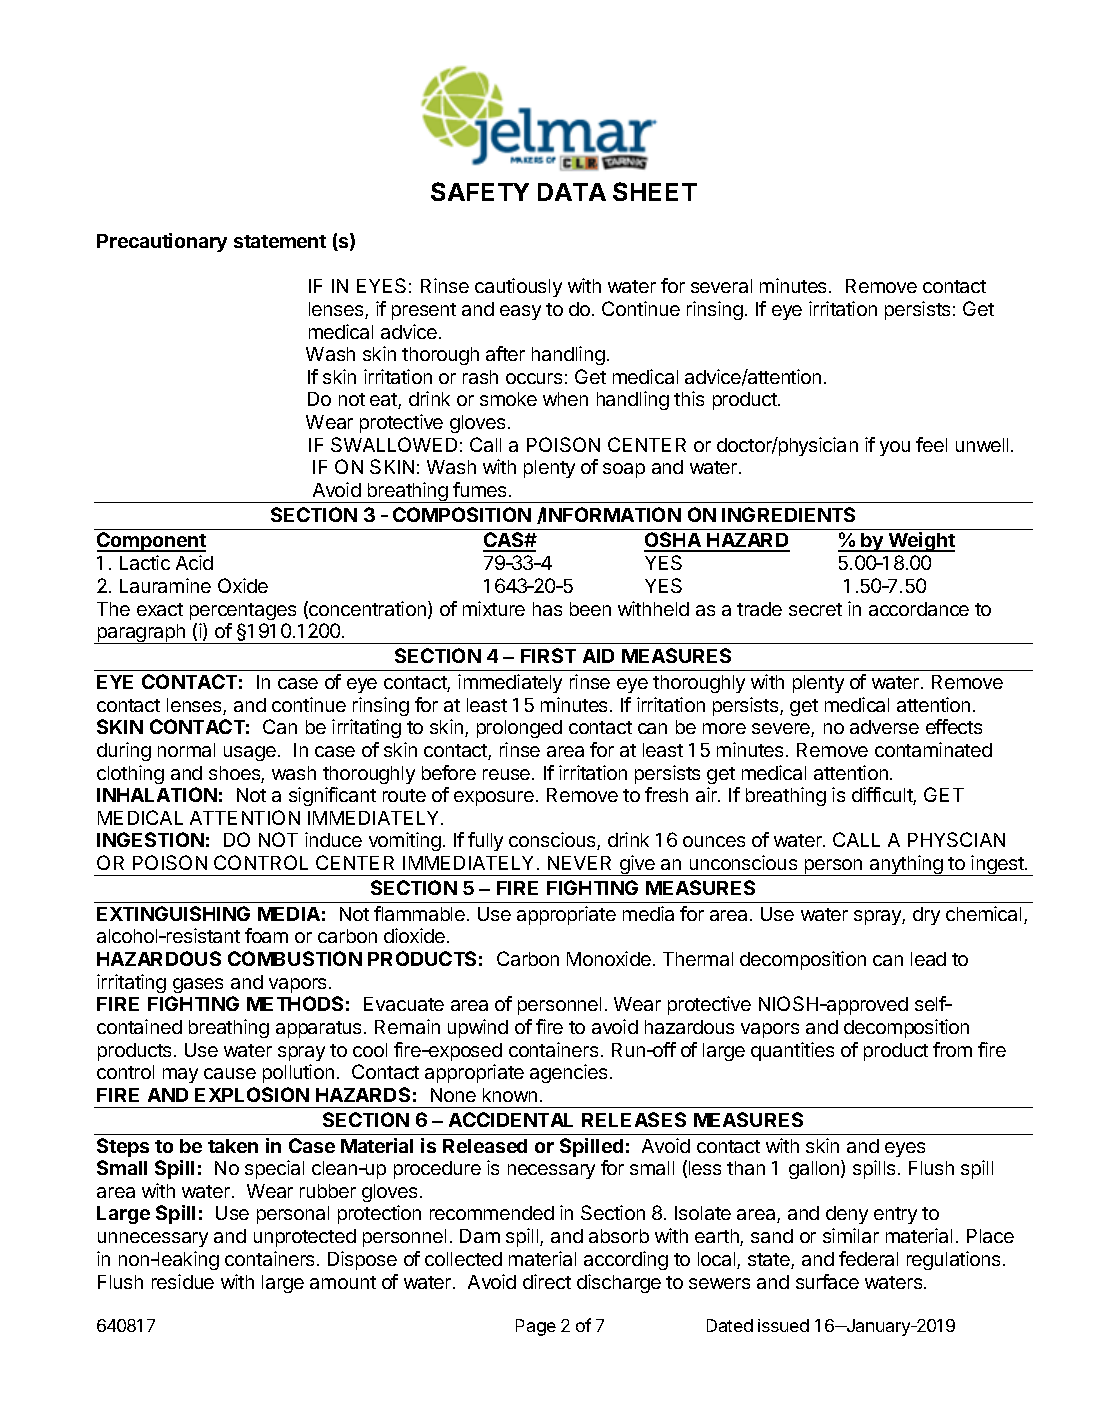  What do you see at coordinates (933, 749) in the page?
I see `contaminated` at bounding box center [933, 749].
